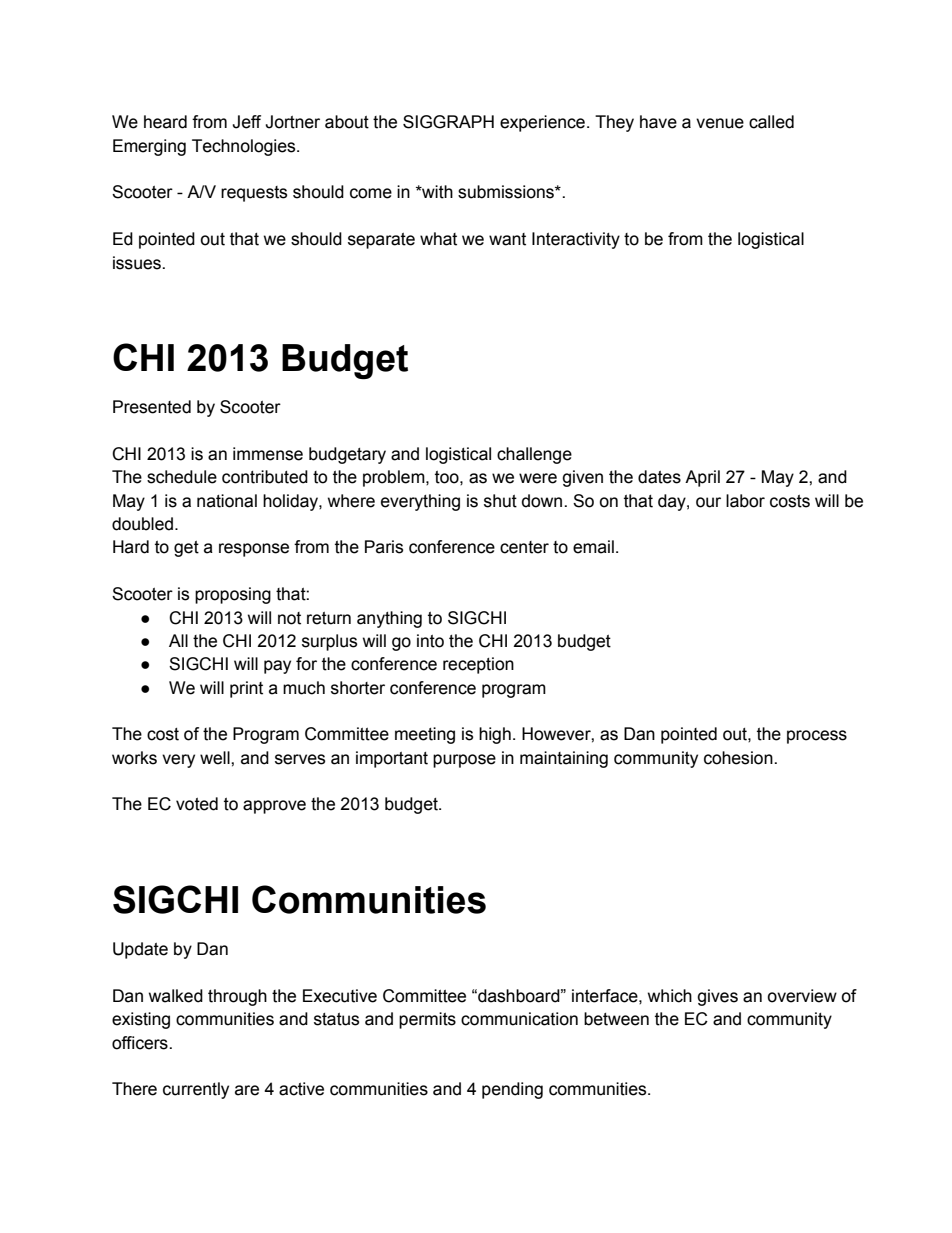 This screenshot has width=952, height=1233. I want to click on currently, so click(196, 1090).
